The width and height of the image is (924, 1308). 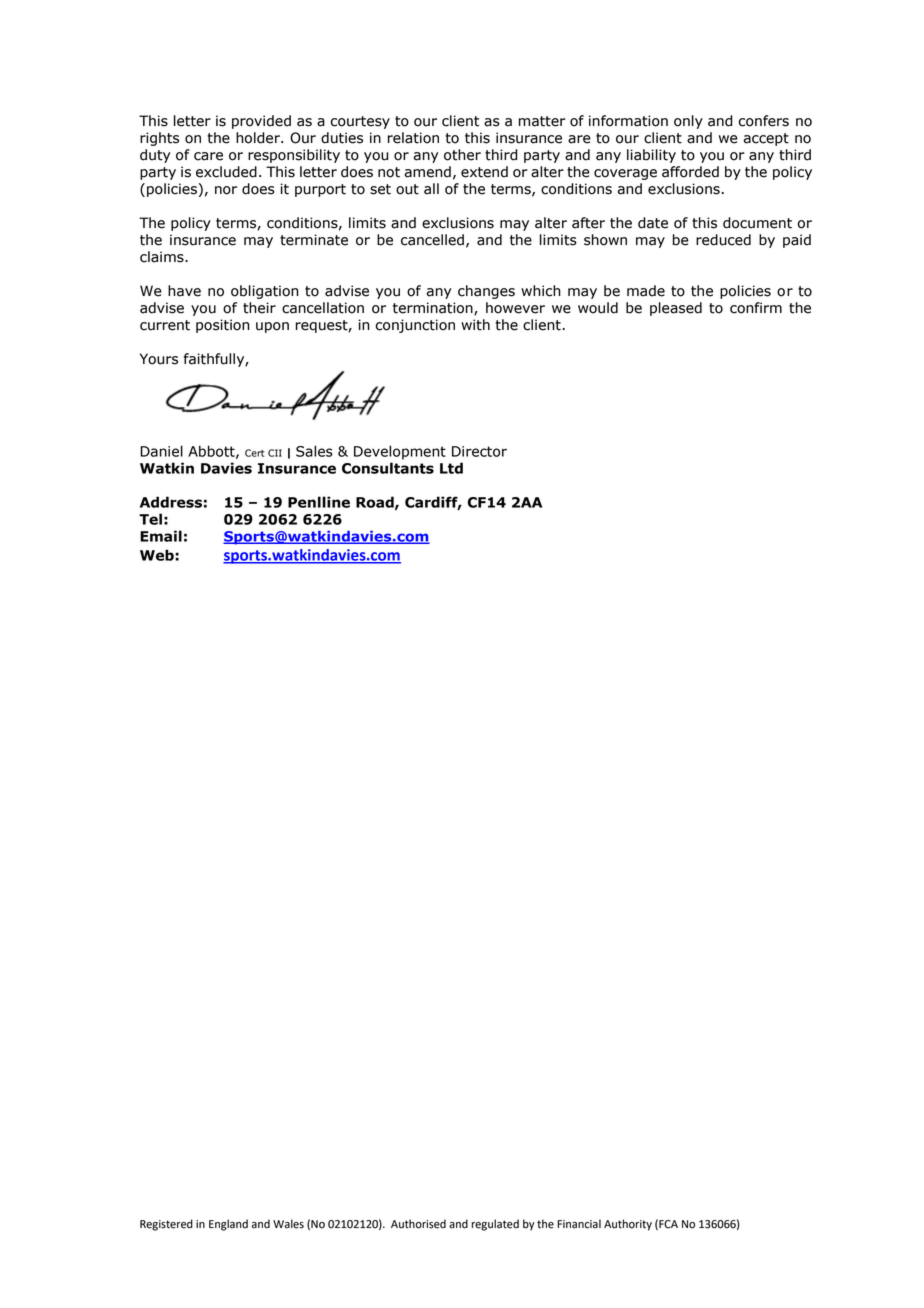 I want to click on Email, so click(x=161, y=536).
